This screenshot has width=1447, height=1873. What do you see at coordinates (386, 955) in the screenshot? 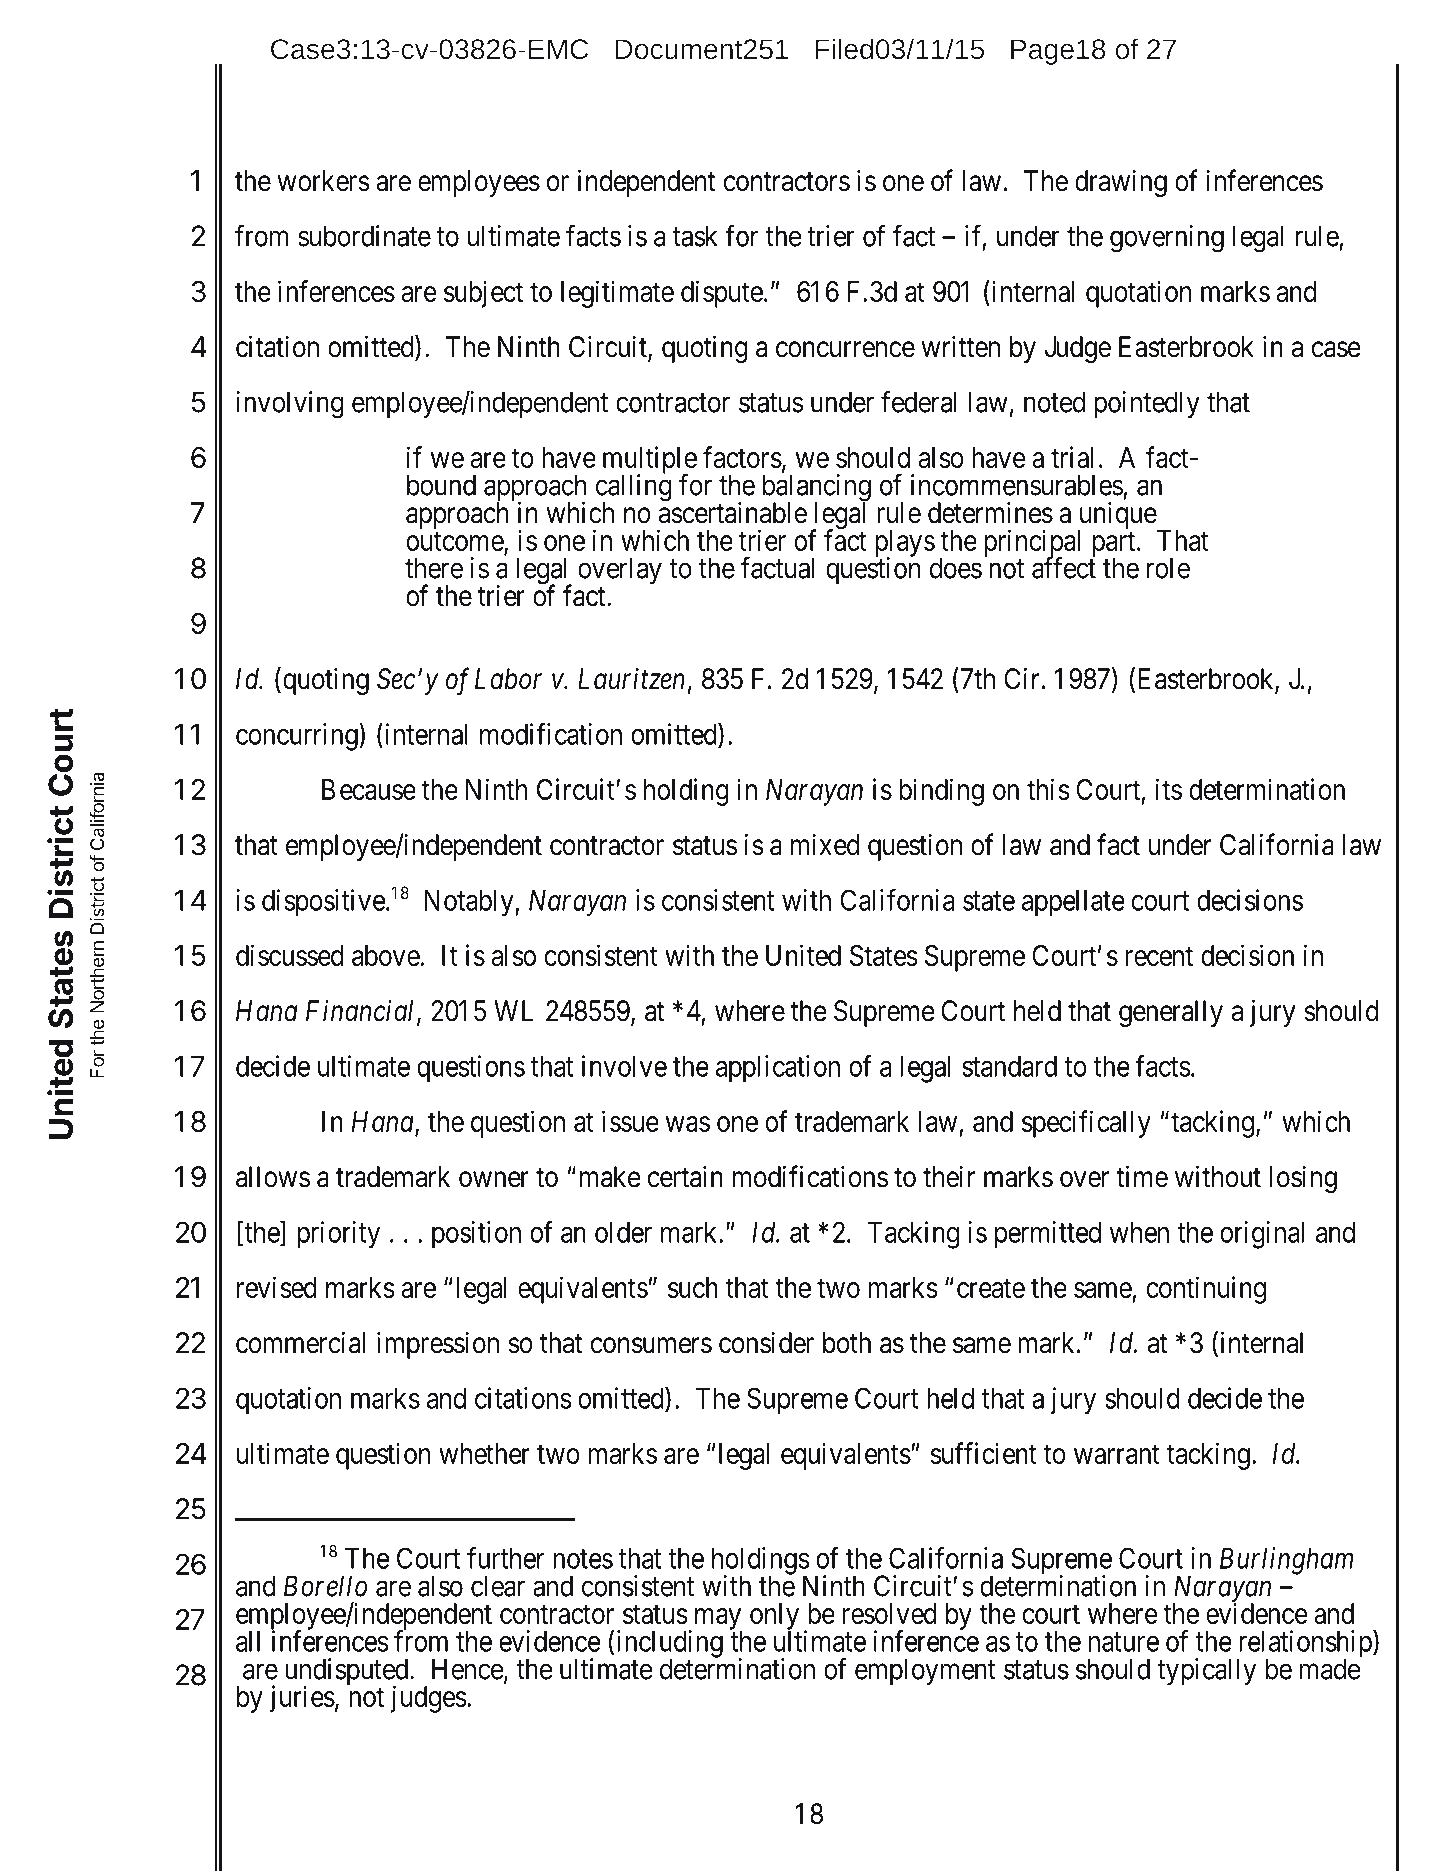
I see `above` at bounding box center [386, 955].
